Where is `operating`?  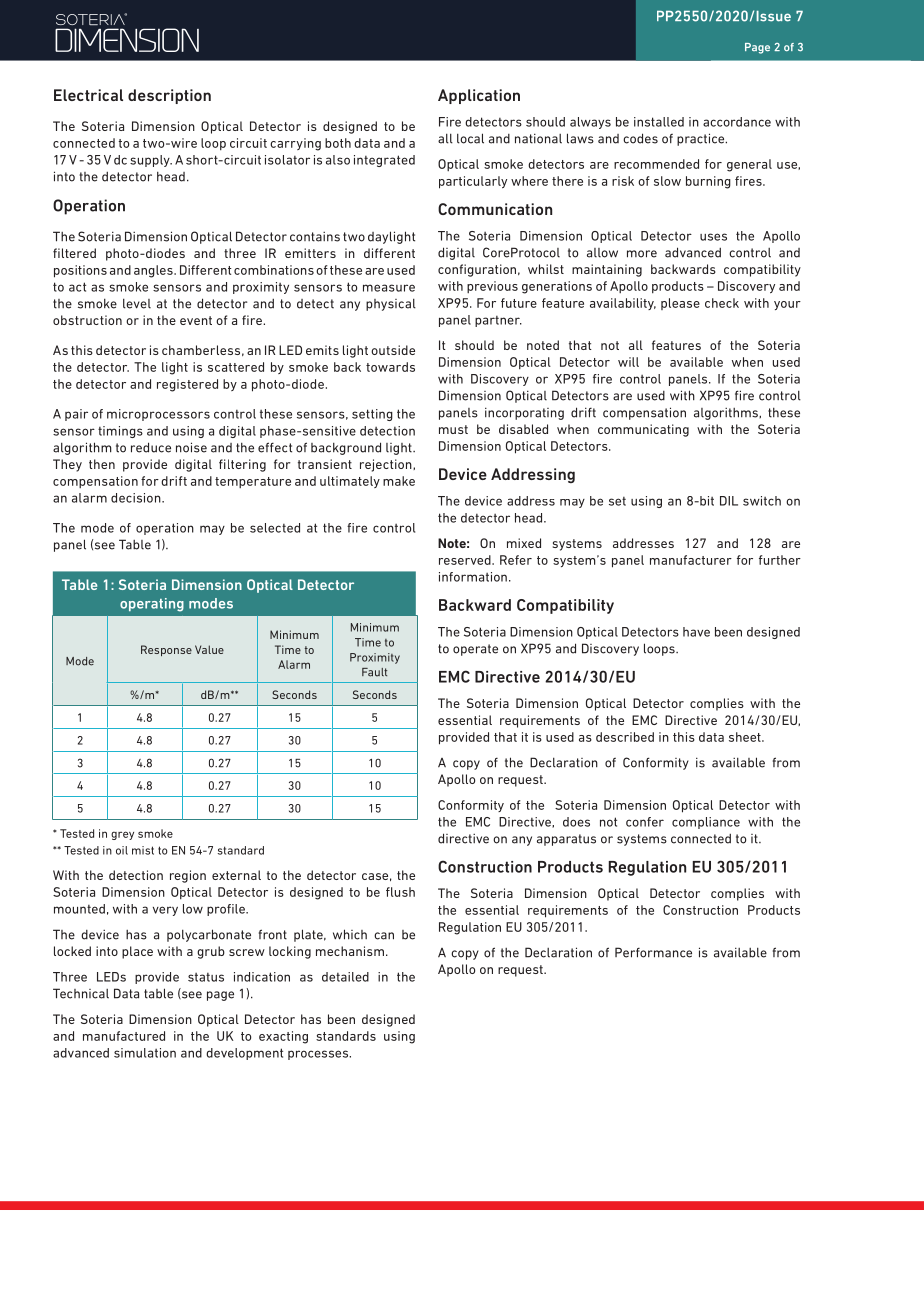 operating is located at coordinates (152, 605).
